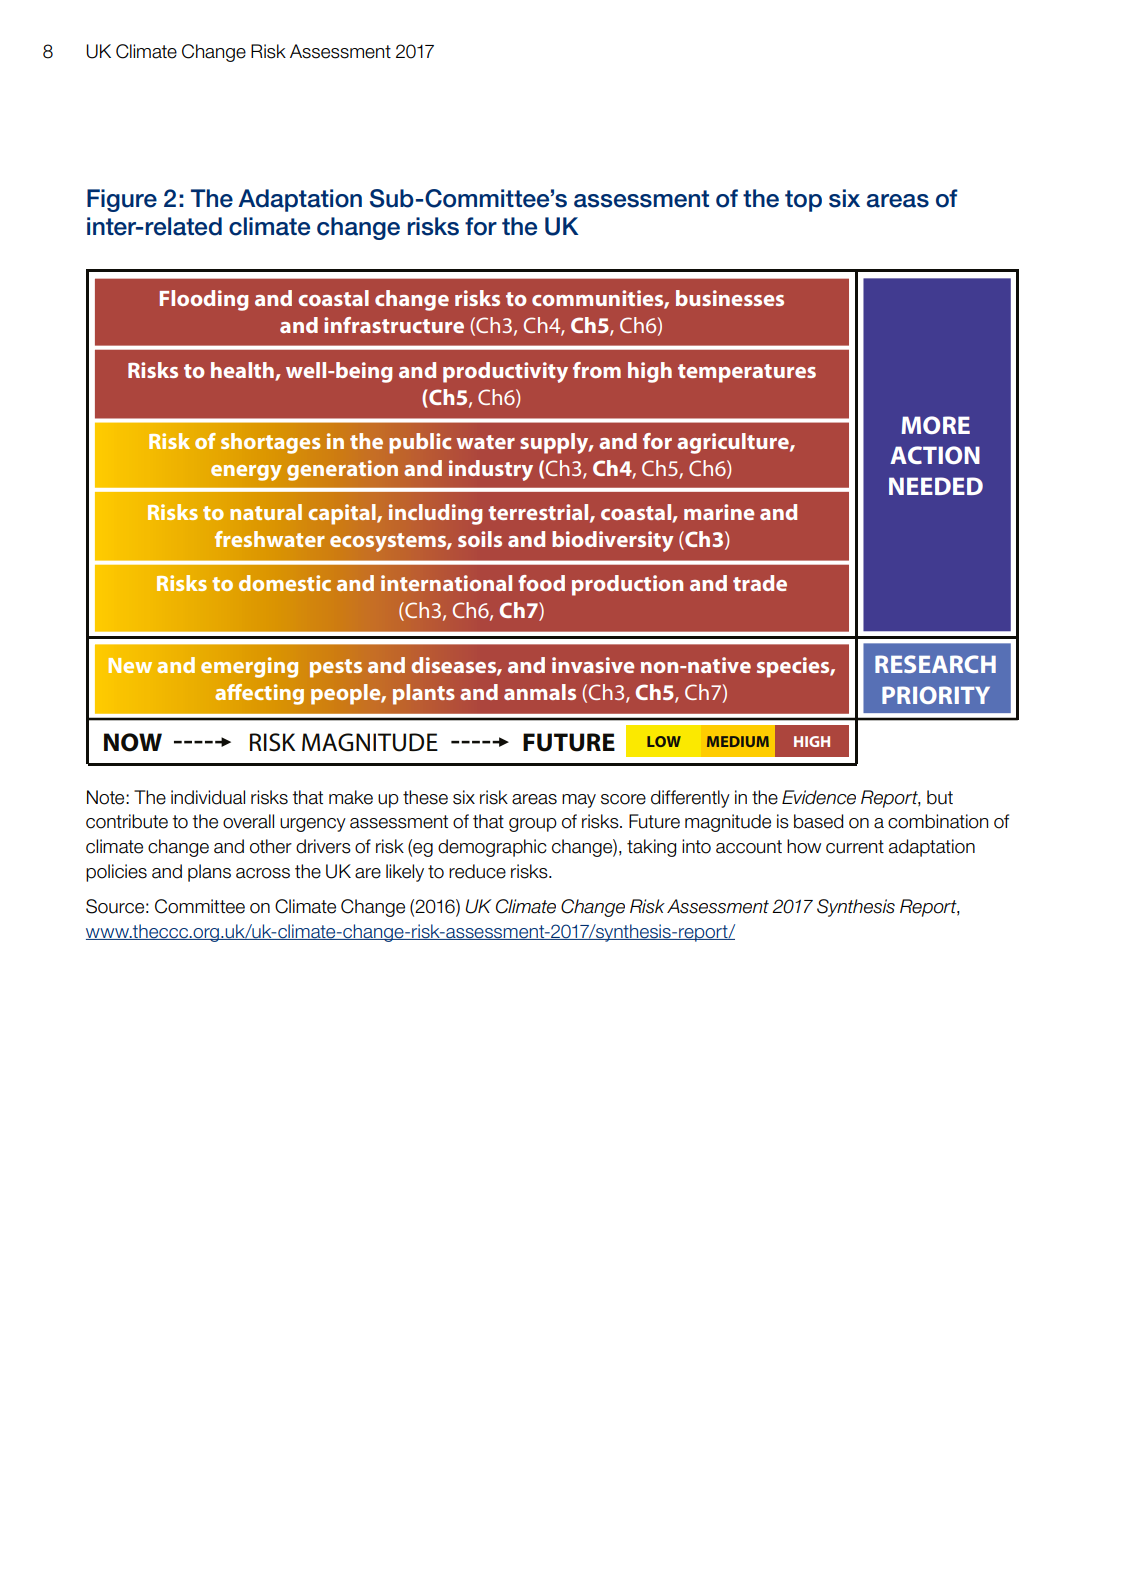 The width and height of the document is (1127, 1593). Describe the element at coordinates (855, 847) in the document. I see `current` at that location.
